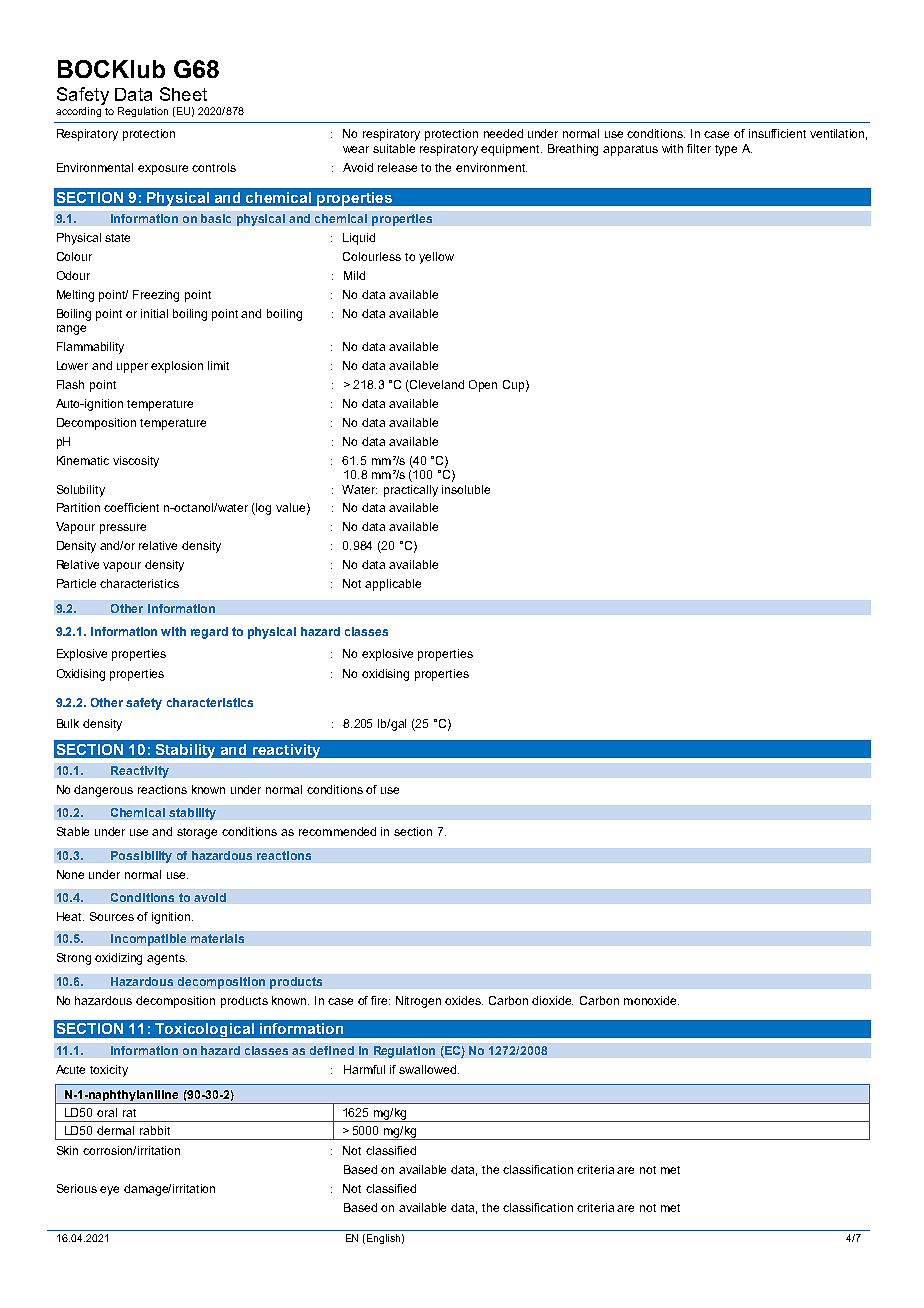 The image size is (924, 1308). What do you see at coordinates (503, 133) in the screenshot?
I see `needed` at bounding box center [503, 133].
